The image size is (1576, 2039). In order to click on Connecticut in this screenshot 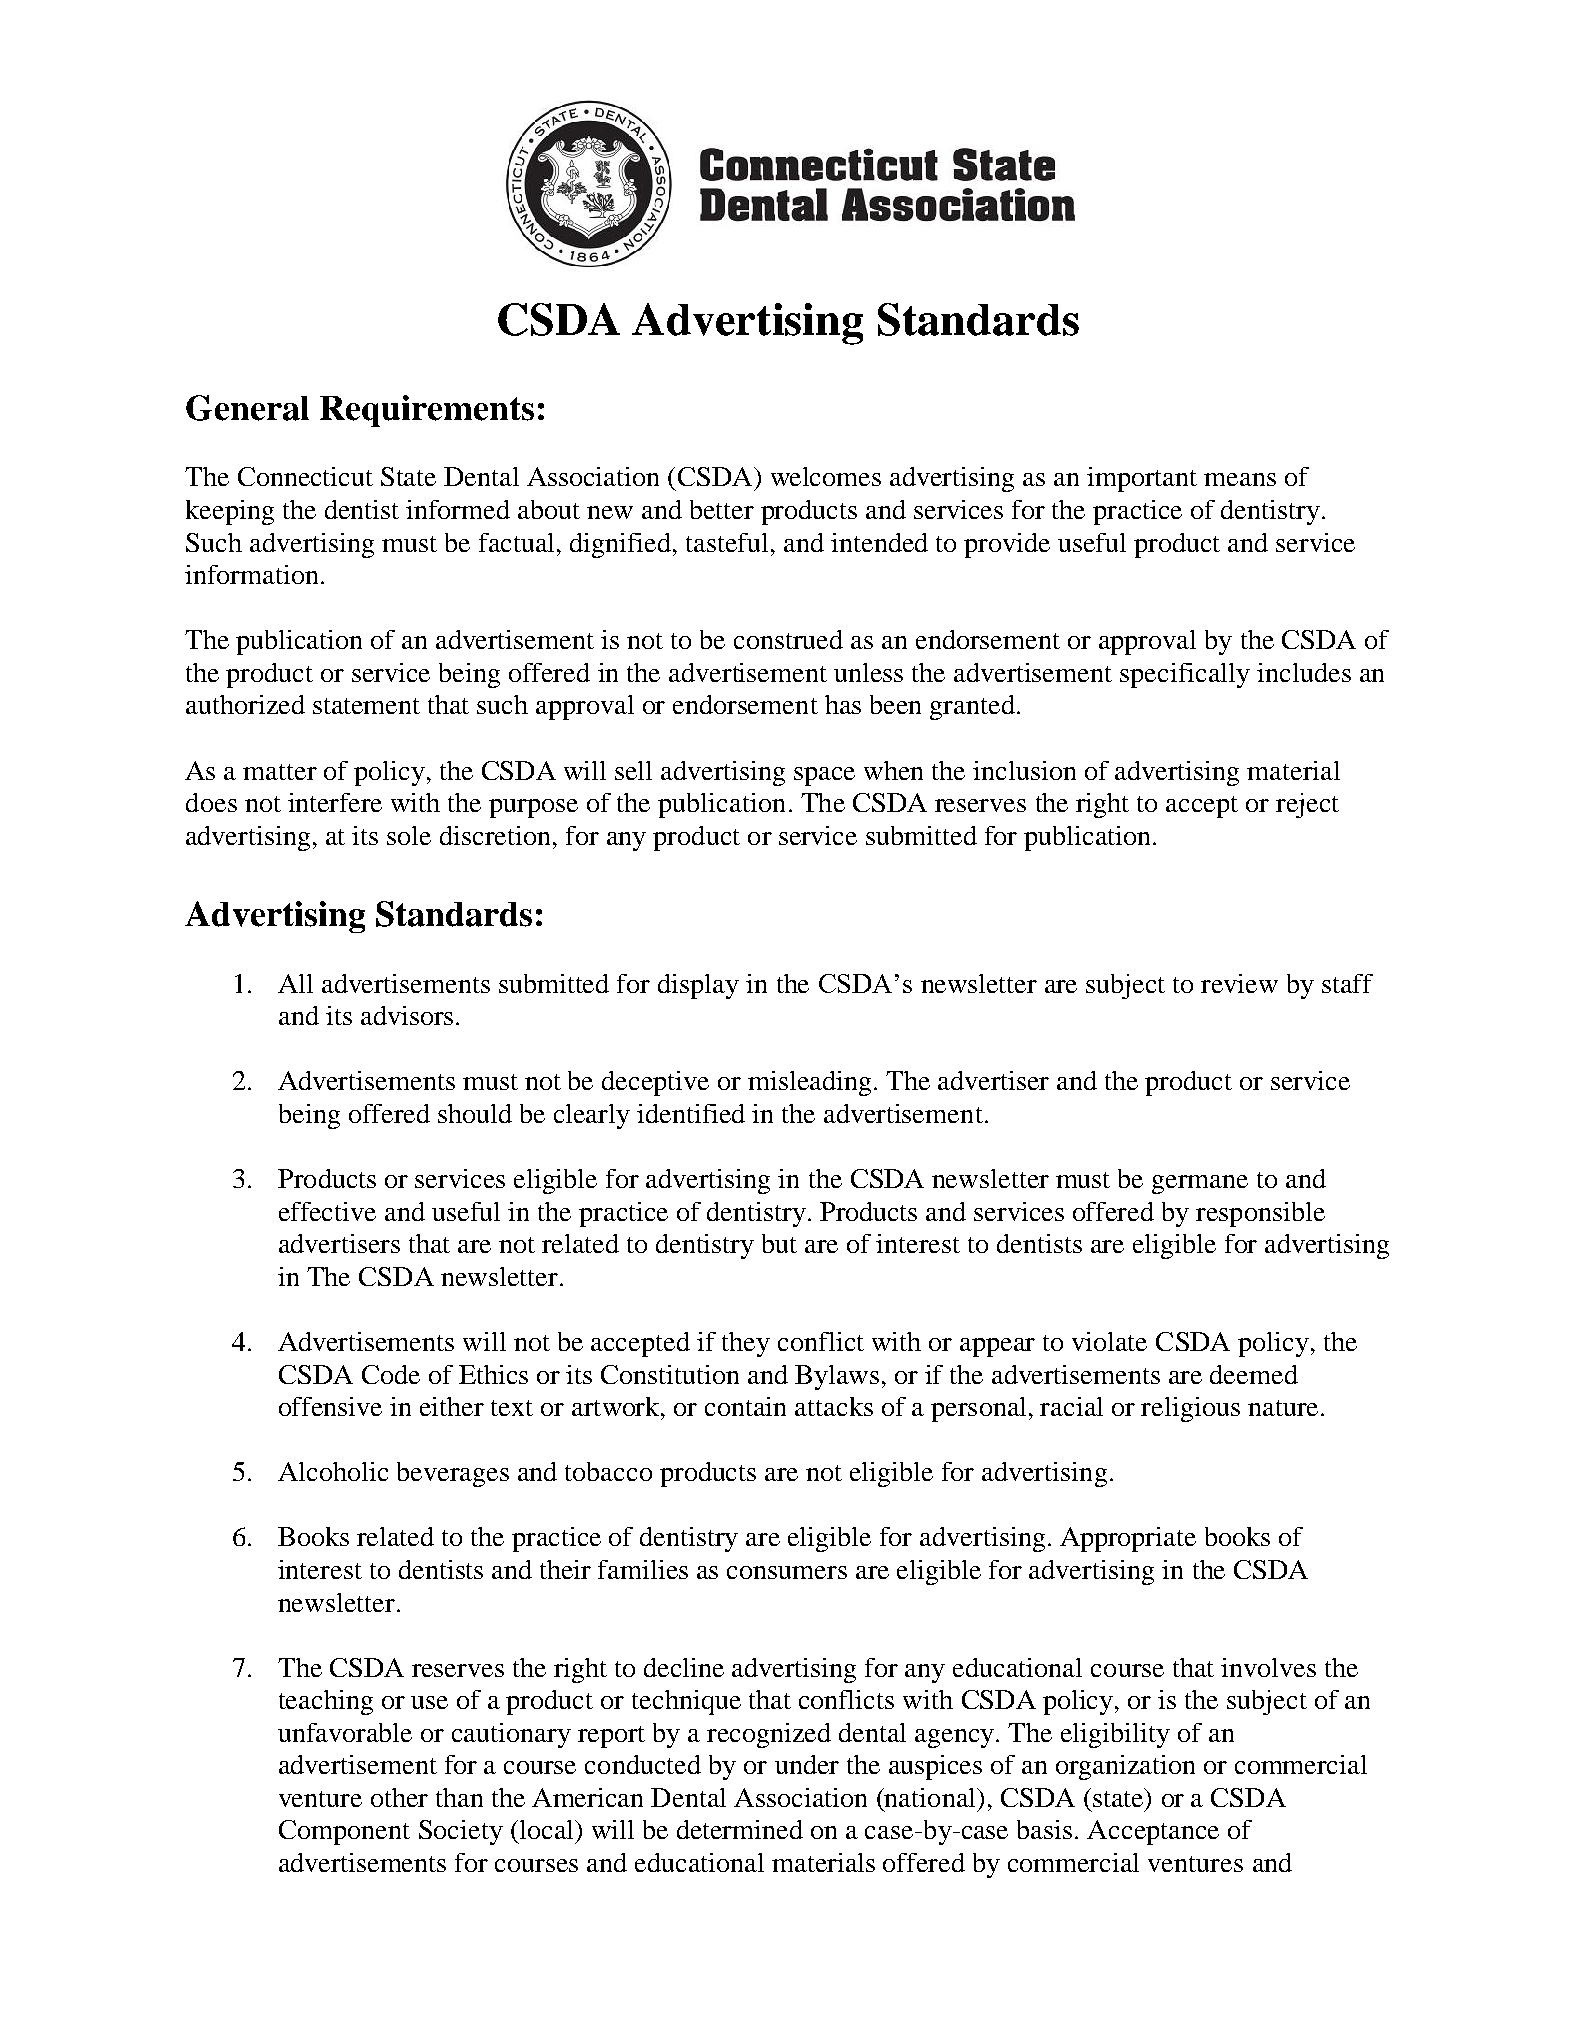, I will do `click(305, 476)`.
